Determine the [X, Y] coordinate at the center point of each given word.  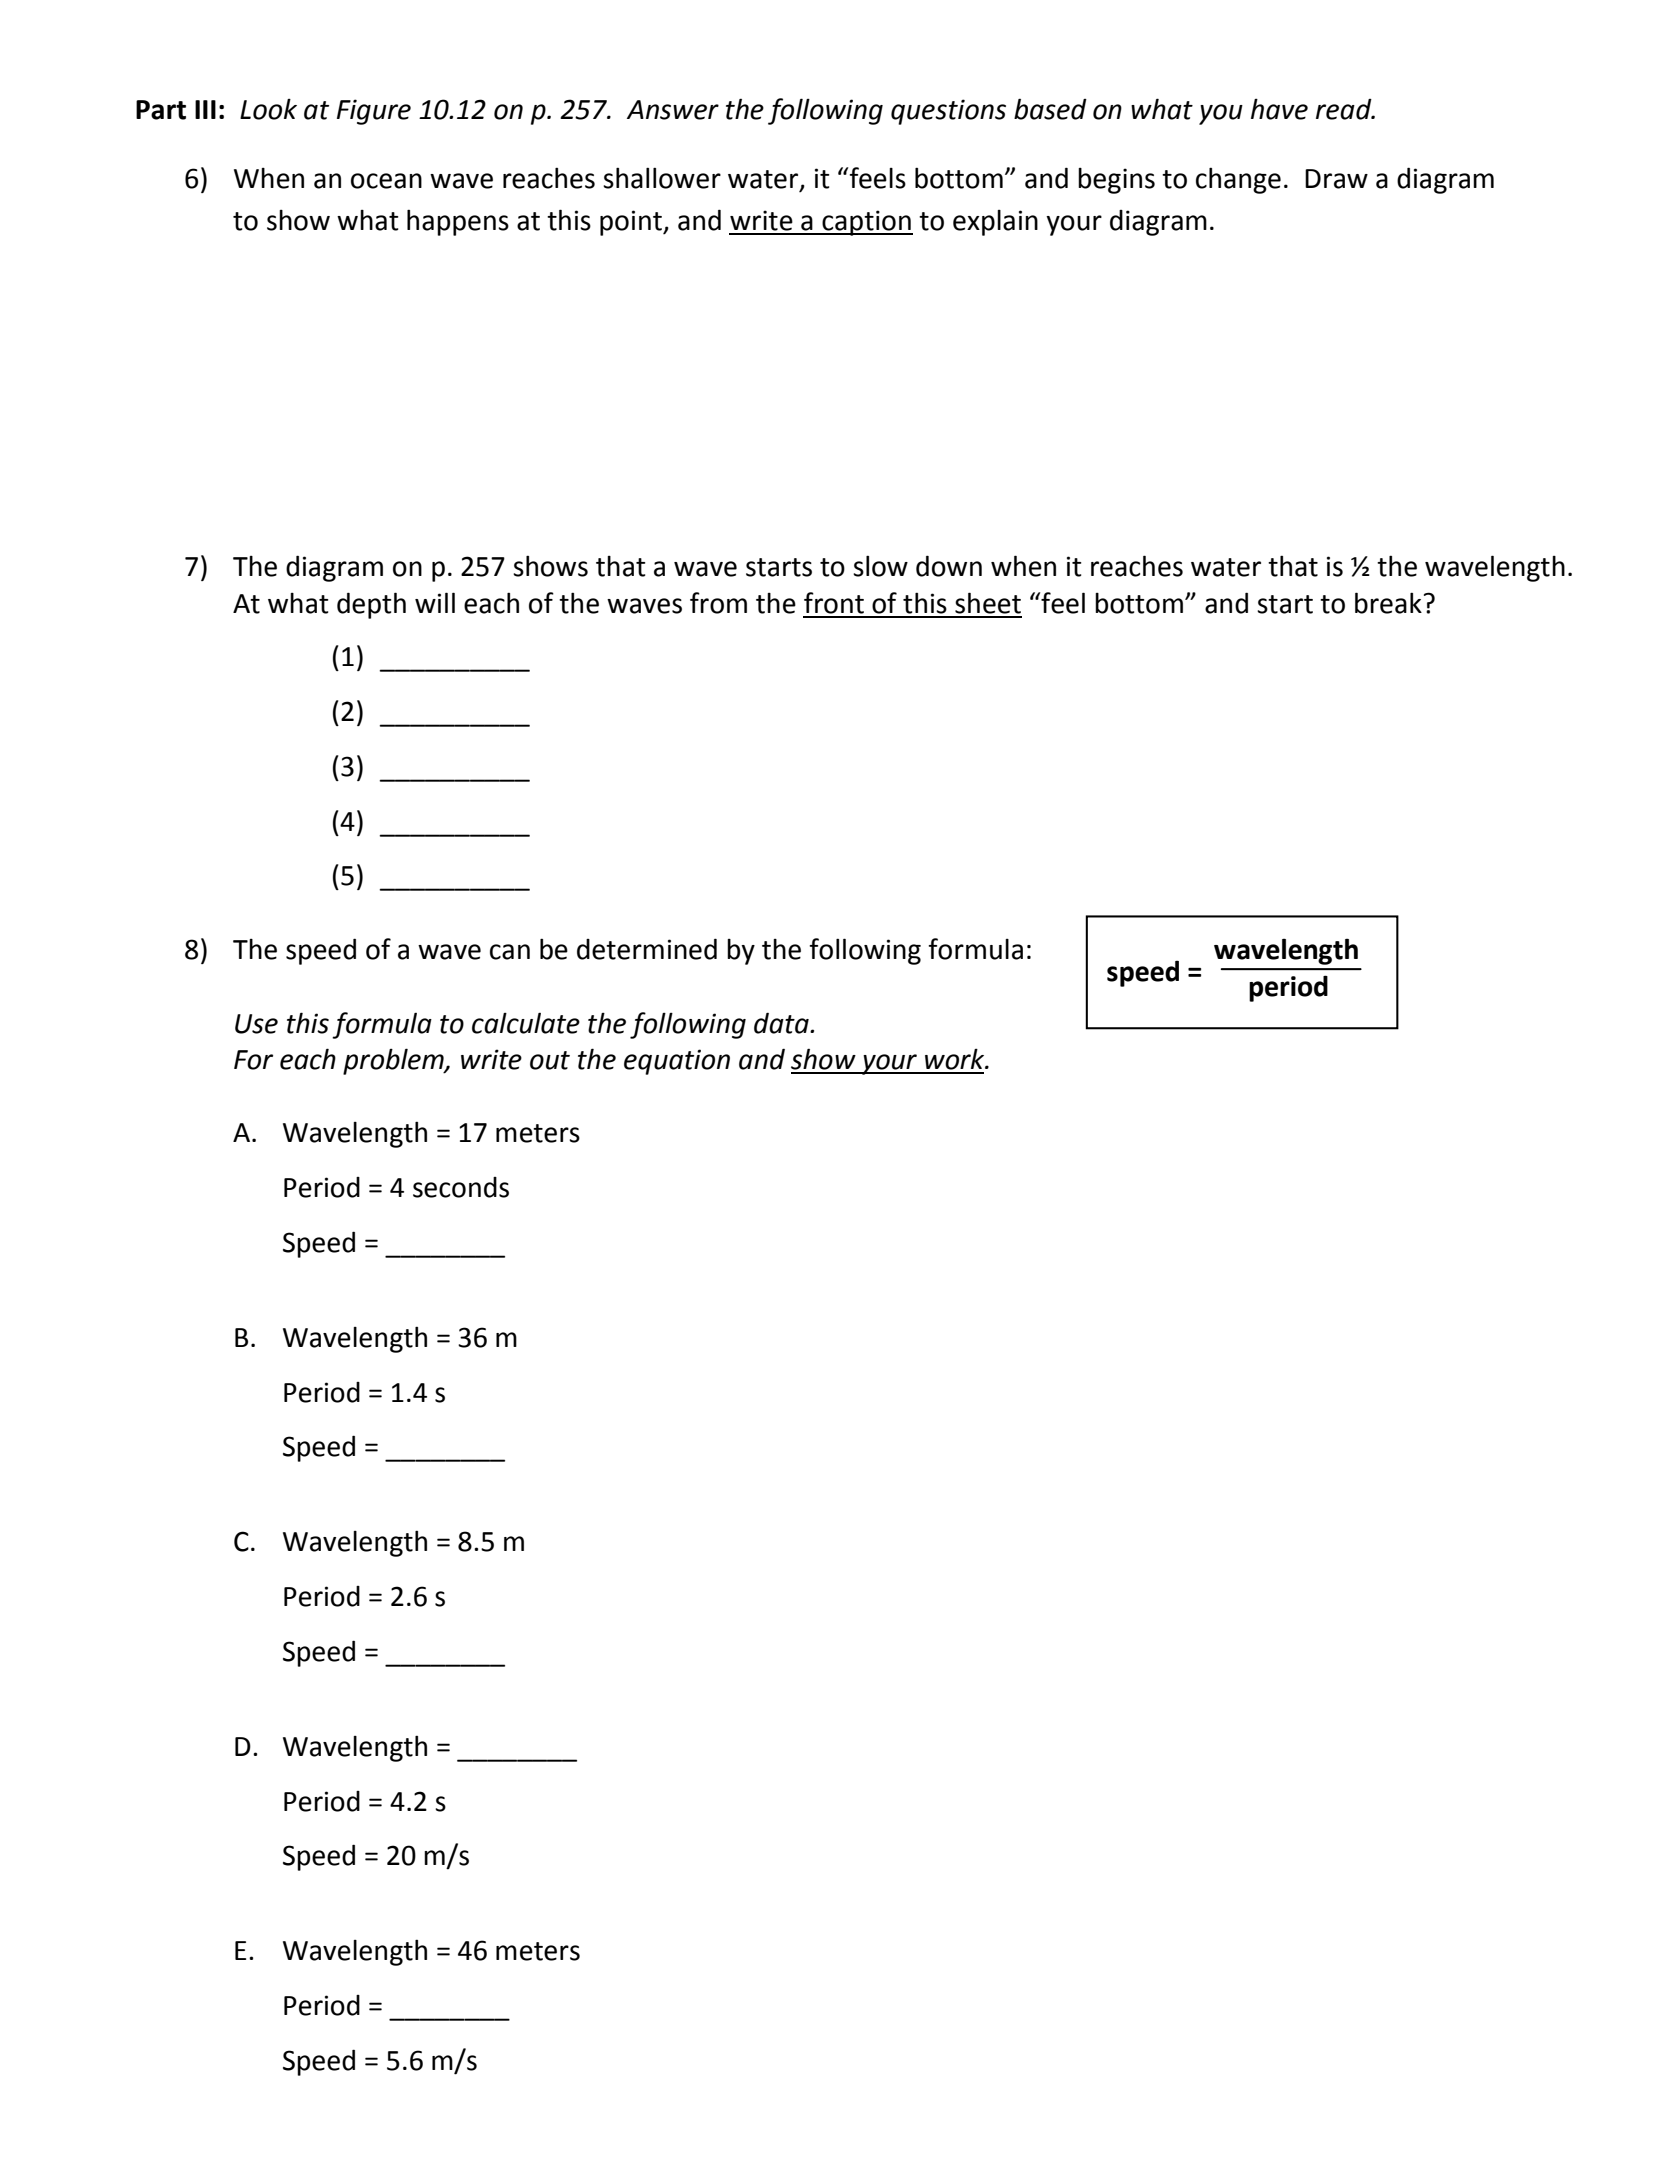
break [1388, 603]
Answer [673, 110]
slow [880, 566]
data [782, 1023]
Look [268, 109]
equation [677, 1062]
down [949, 566]
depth [371, 605]
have [1279, 109]
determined [647, 949]
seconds [461, 1187]
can [510, 952]
